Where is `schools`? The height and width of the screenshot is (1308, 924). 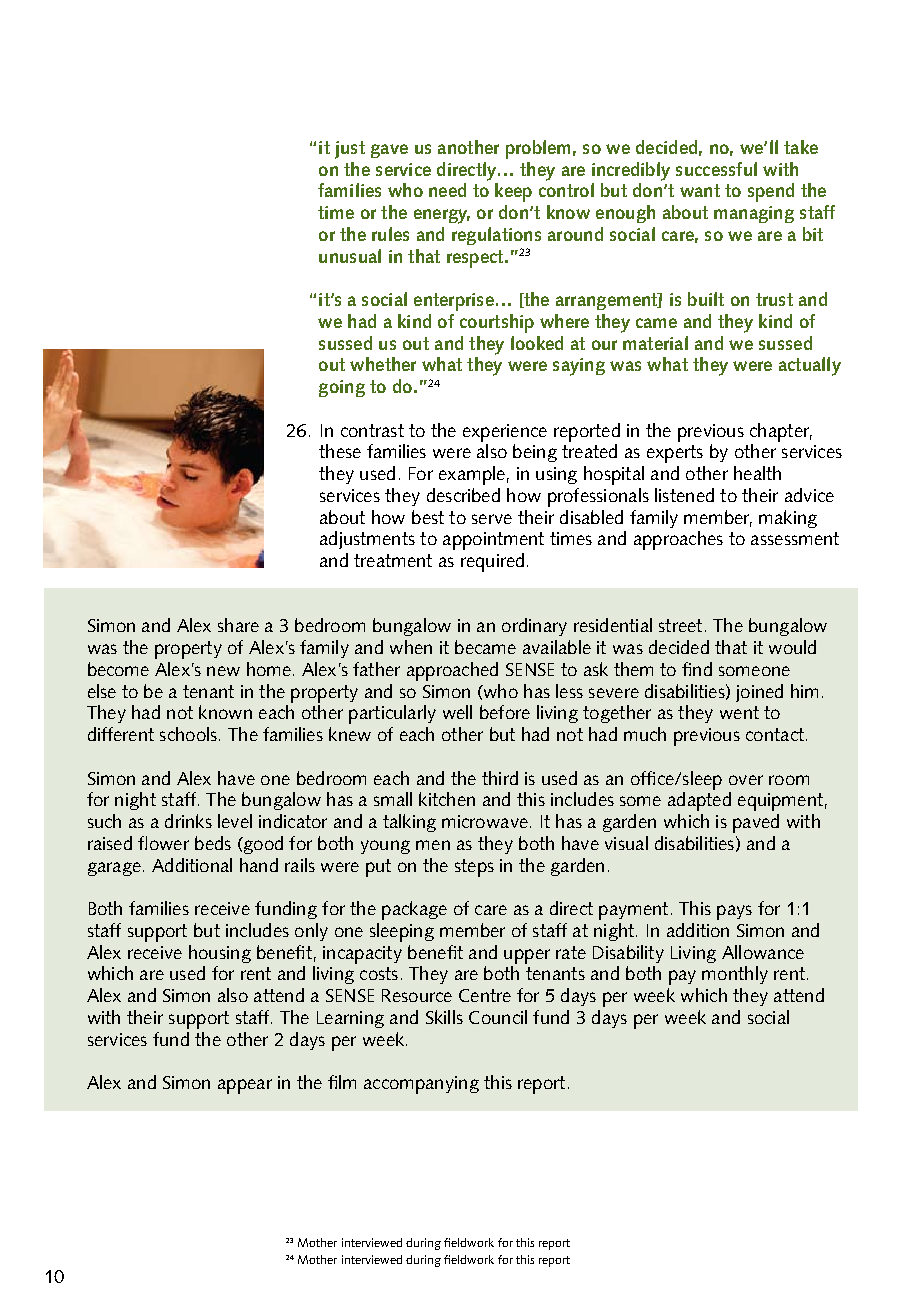 schools is located at coordinates (188, 734).
